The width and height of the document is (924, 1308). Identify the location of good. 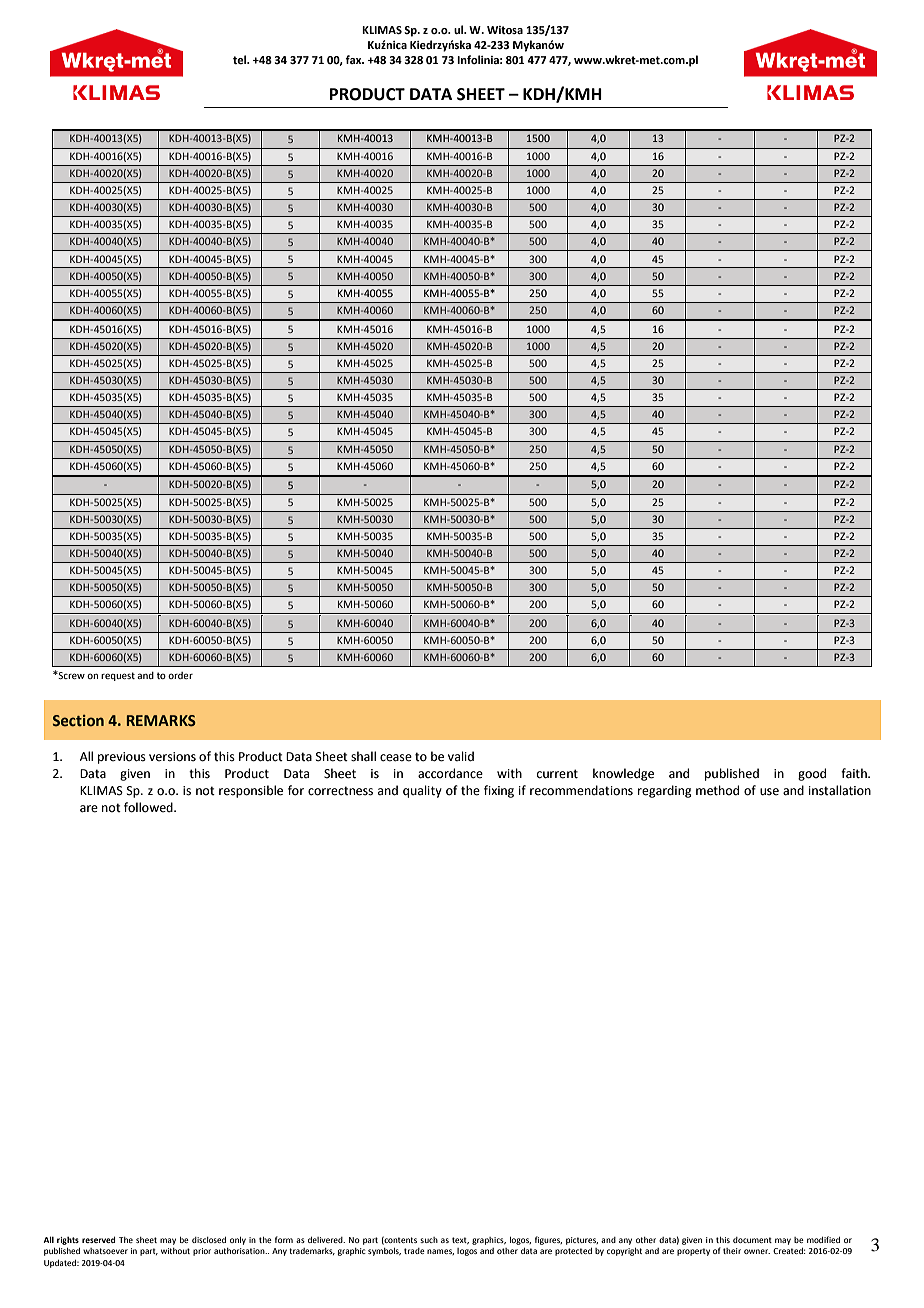
(812, 774).
